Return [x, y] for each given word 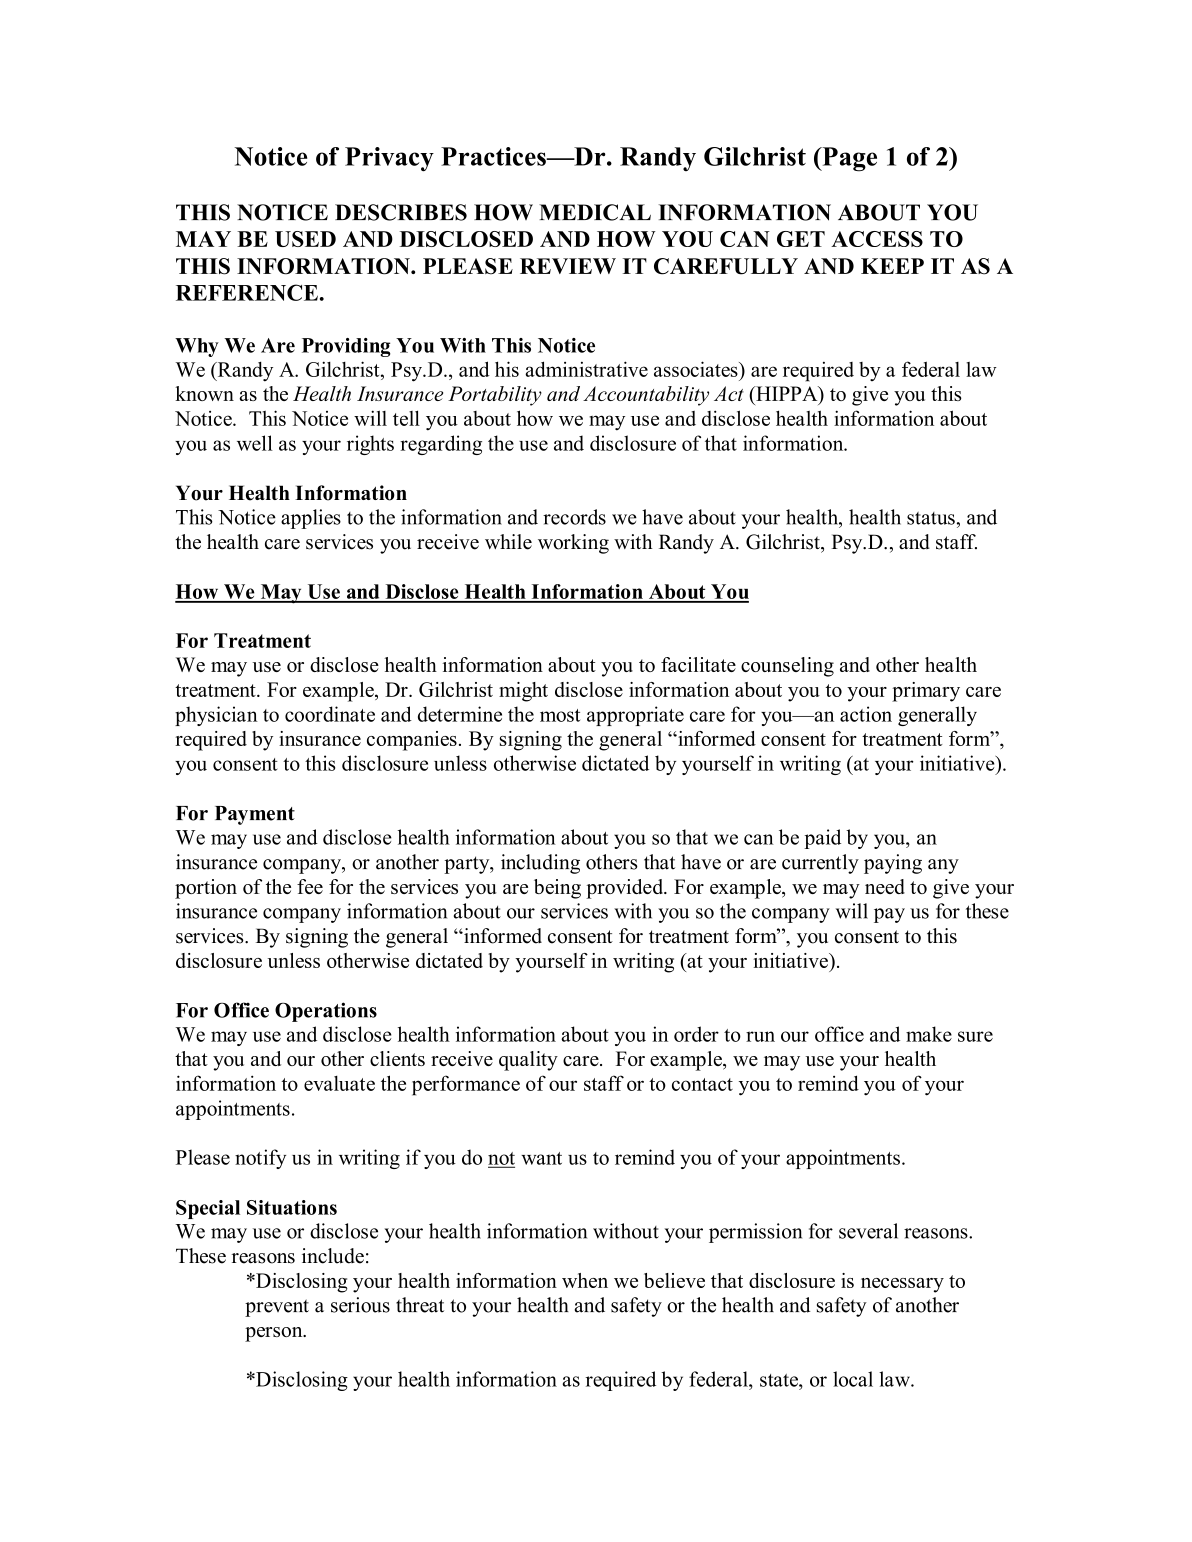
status [931, 518]
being [557, 889]
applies [311, 519]
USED [305, 239]
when [585, 1280]
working [573, 544]
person [275, 1334]
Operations [326, 1012]
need [885, 886]
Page [848, 159]
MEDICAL [595, 212]
